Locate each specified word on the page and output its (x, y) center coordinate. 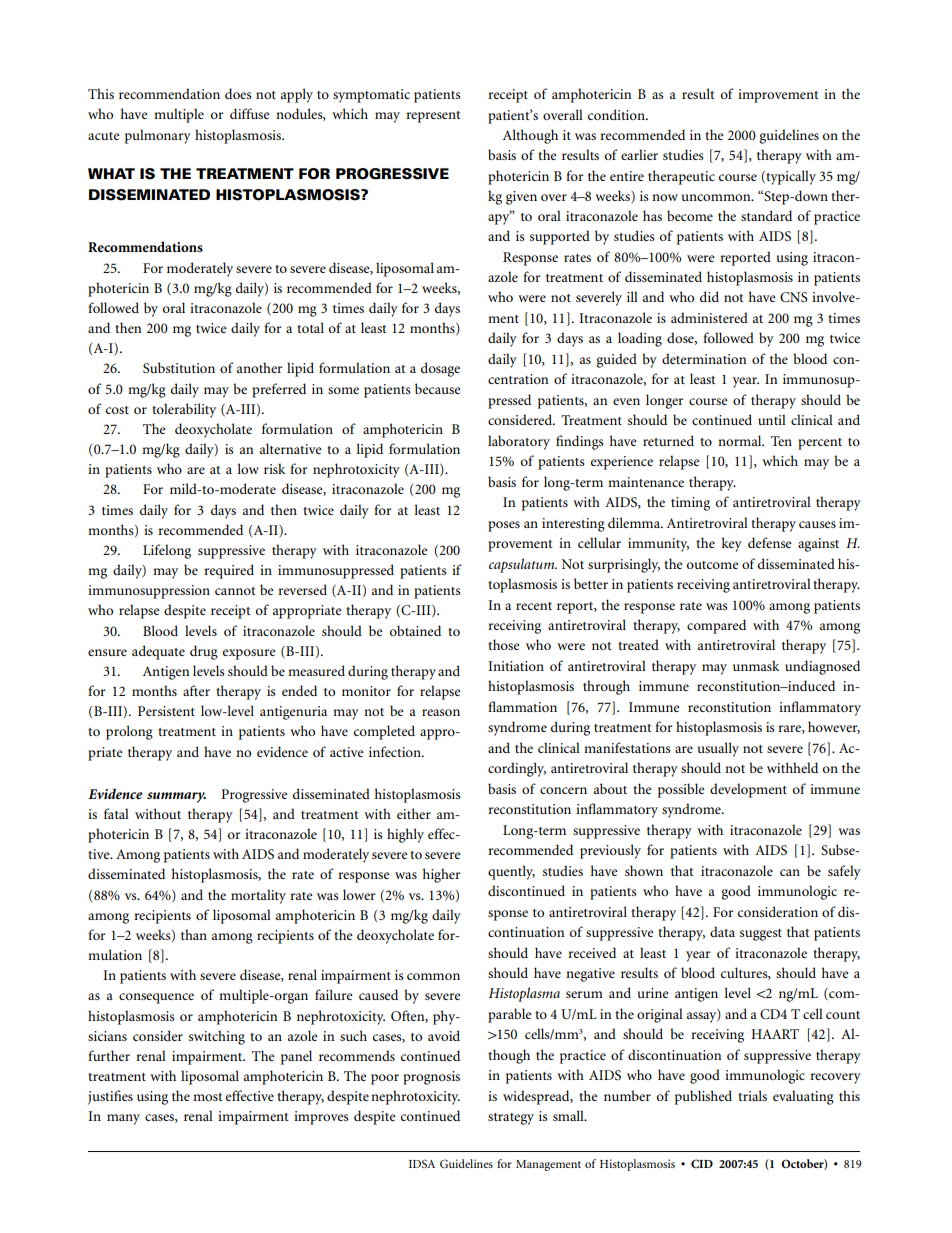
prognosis (431, 1078)
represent (433, 117)
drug (204, 652)
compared (716, 626)
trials (752, 1095)
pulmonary (158, 136)
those (504, 644)
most (208, 1097)
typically (790, 177)
